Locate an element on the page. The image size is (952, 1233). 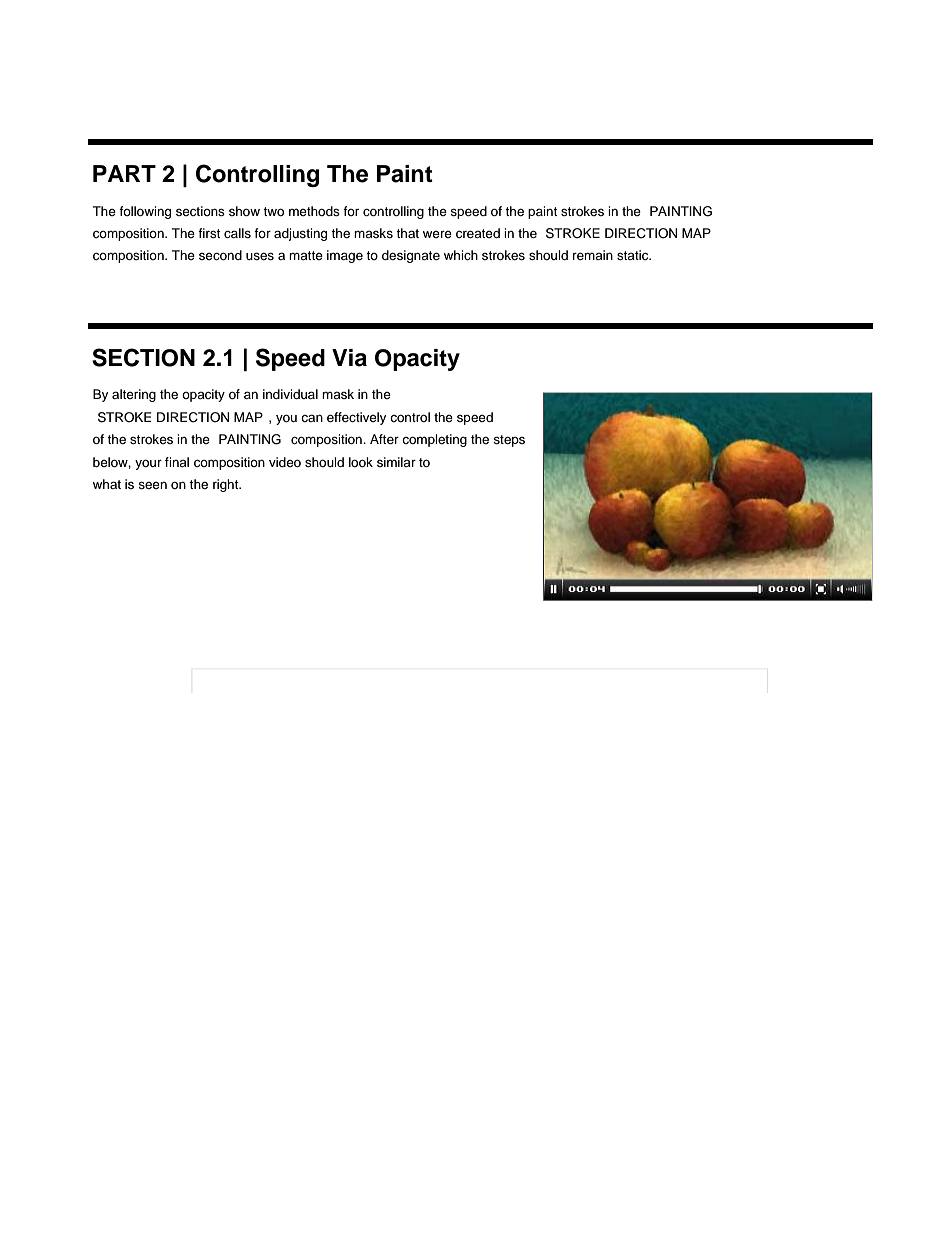
Via is located at coordinates (349, 358).
